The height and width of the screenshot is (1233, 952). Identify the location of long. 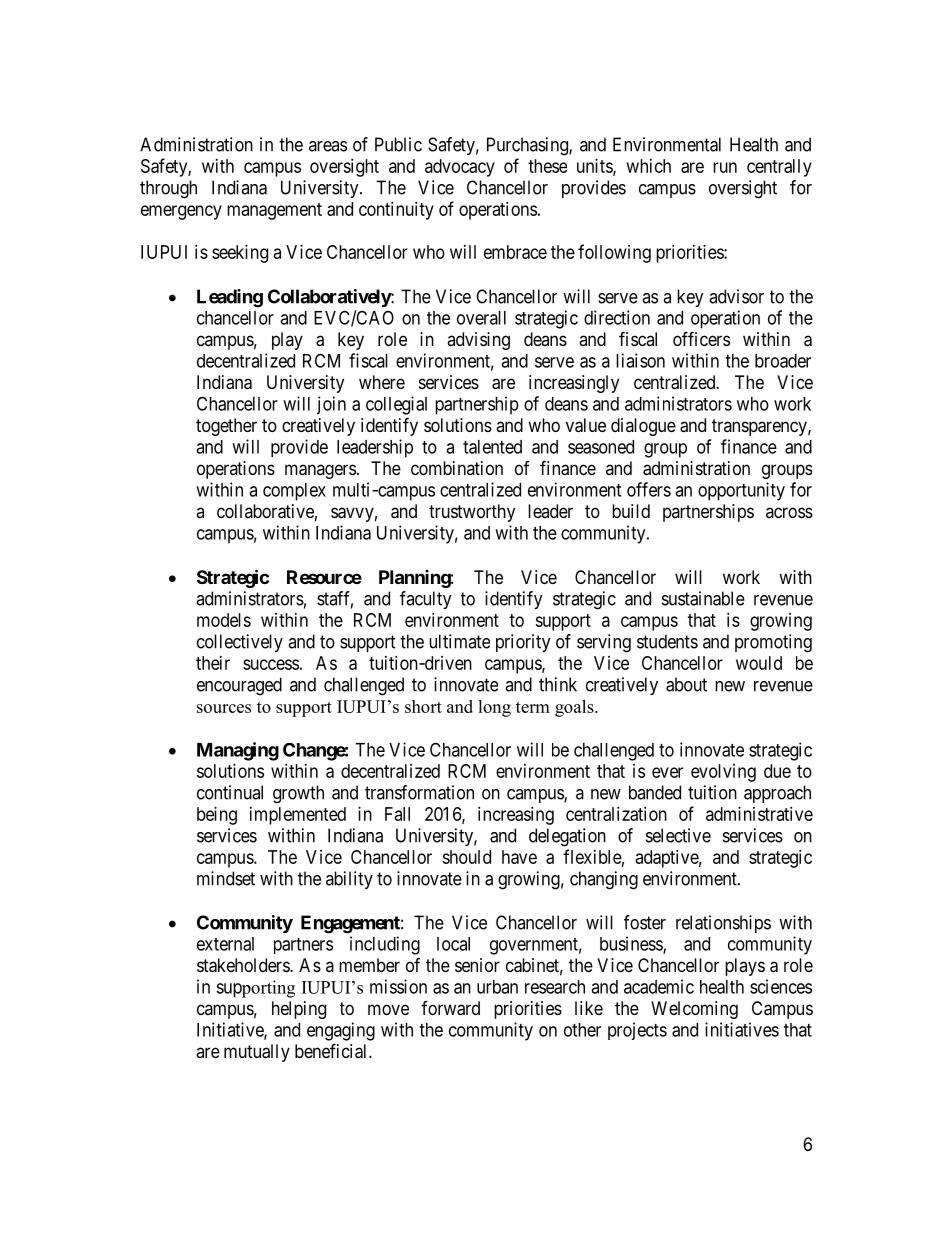
(494, 708).
